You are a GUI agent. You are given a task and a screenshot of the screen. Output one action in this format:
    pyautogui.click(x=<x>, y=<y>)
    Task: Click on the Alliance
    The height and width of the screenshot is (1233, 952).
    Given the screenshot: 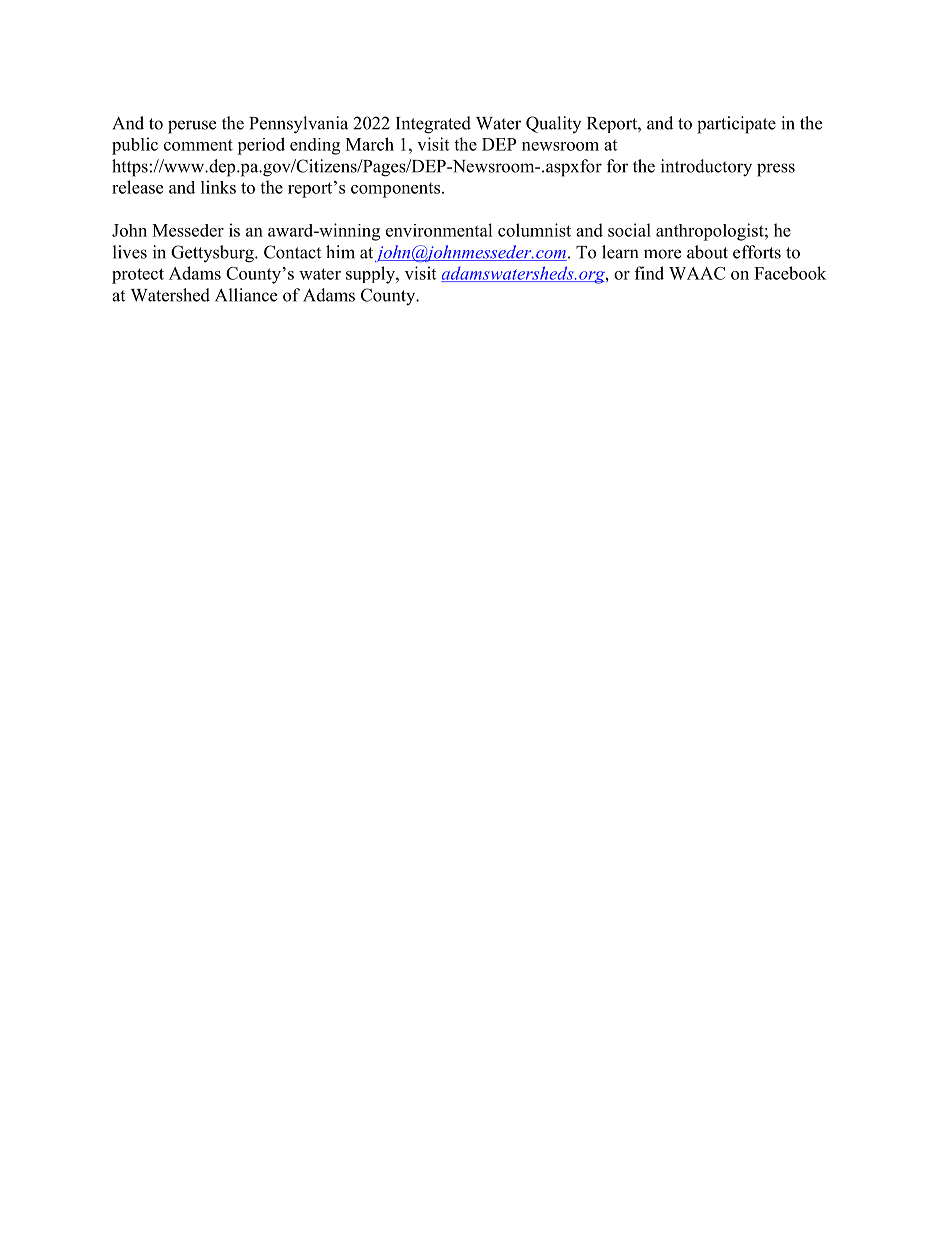 What is the action you would take?
    pyautogui.click(x=246, y=295)
